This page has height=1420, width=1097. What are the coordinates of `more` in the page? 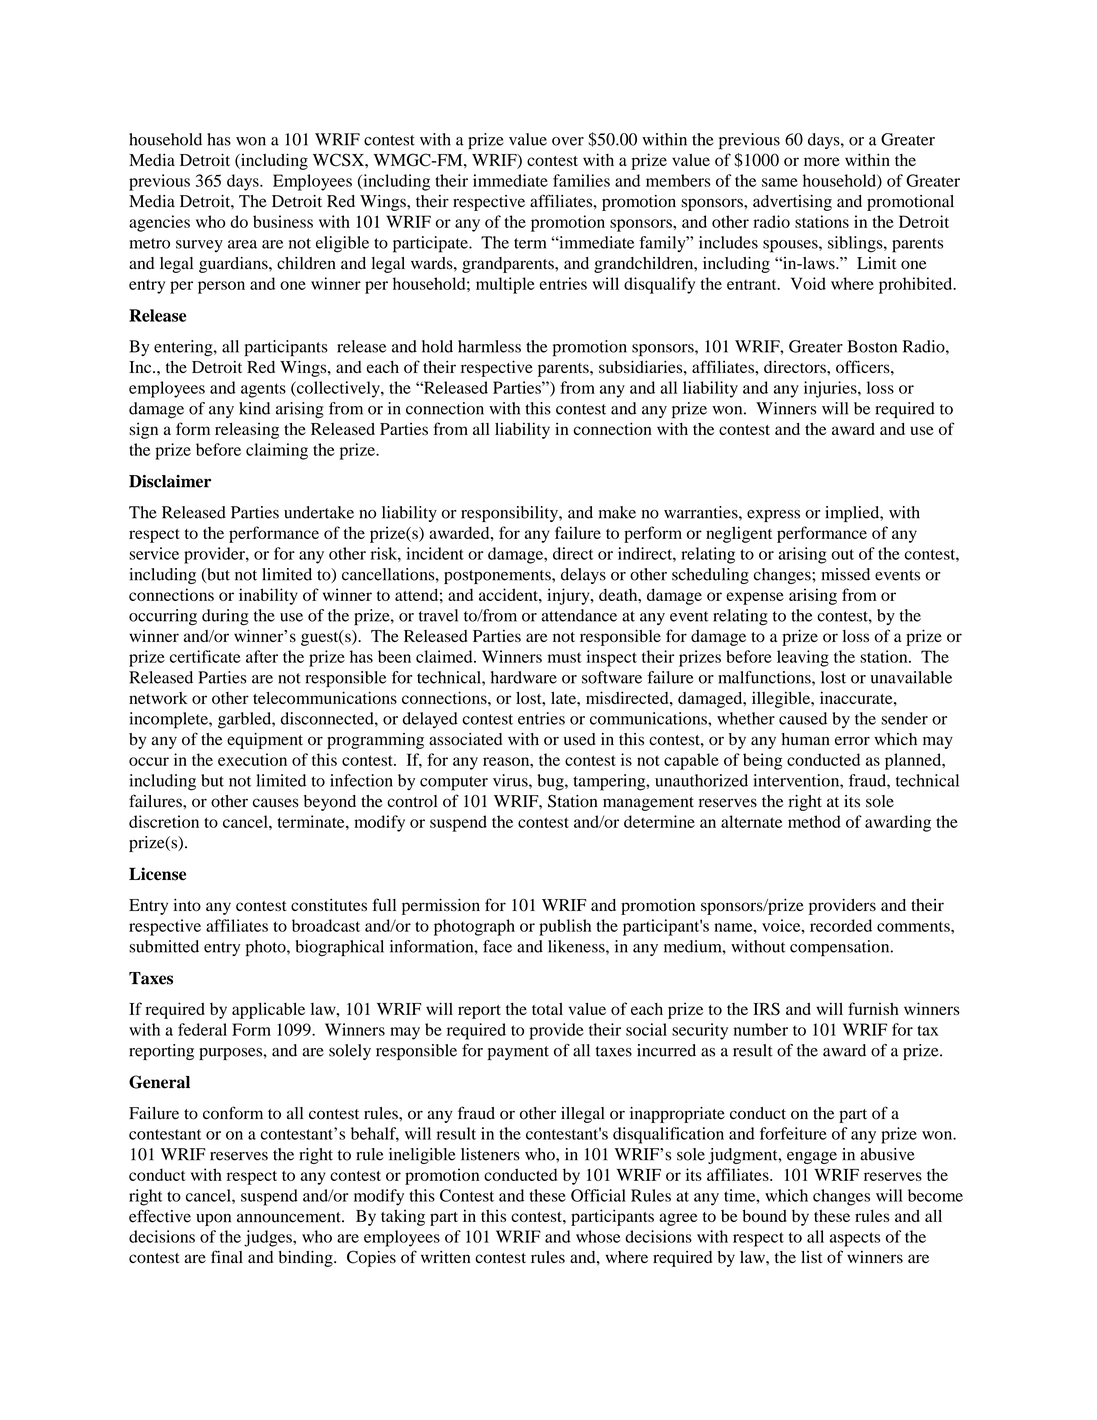 It's located at (822, 161).
